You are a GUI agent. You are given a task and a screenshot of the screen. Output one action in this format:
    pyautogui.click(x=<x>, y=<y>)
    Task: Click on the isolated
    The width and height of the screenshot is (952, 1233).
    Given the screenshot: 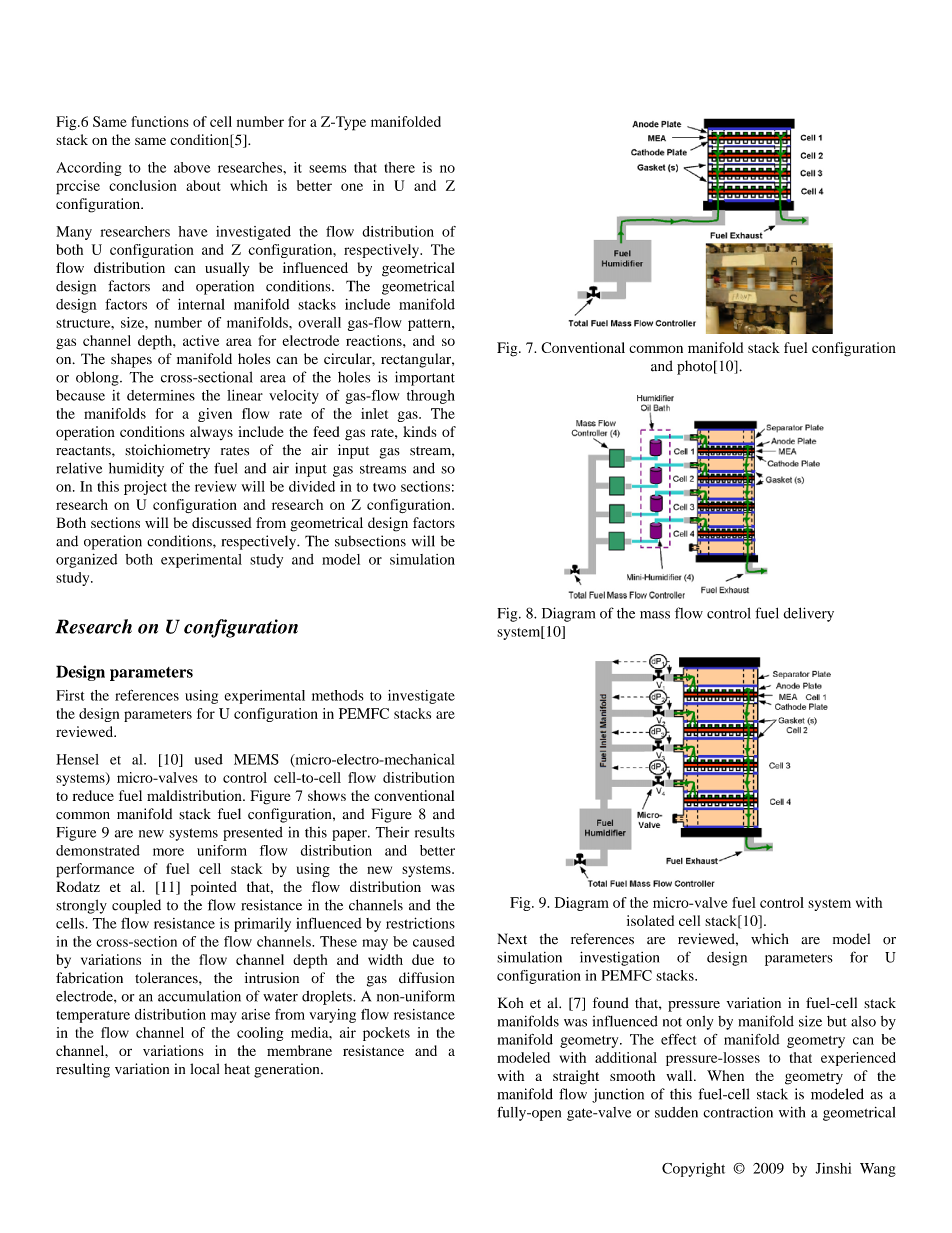 What is the action you would take?
    pyautogui.click(x=650, y=920)
